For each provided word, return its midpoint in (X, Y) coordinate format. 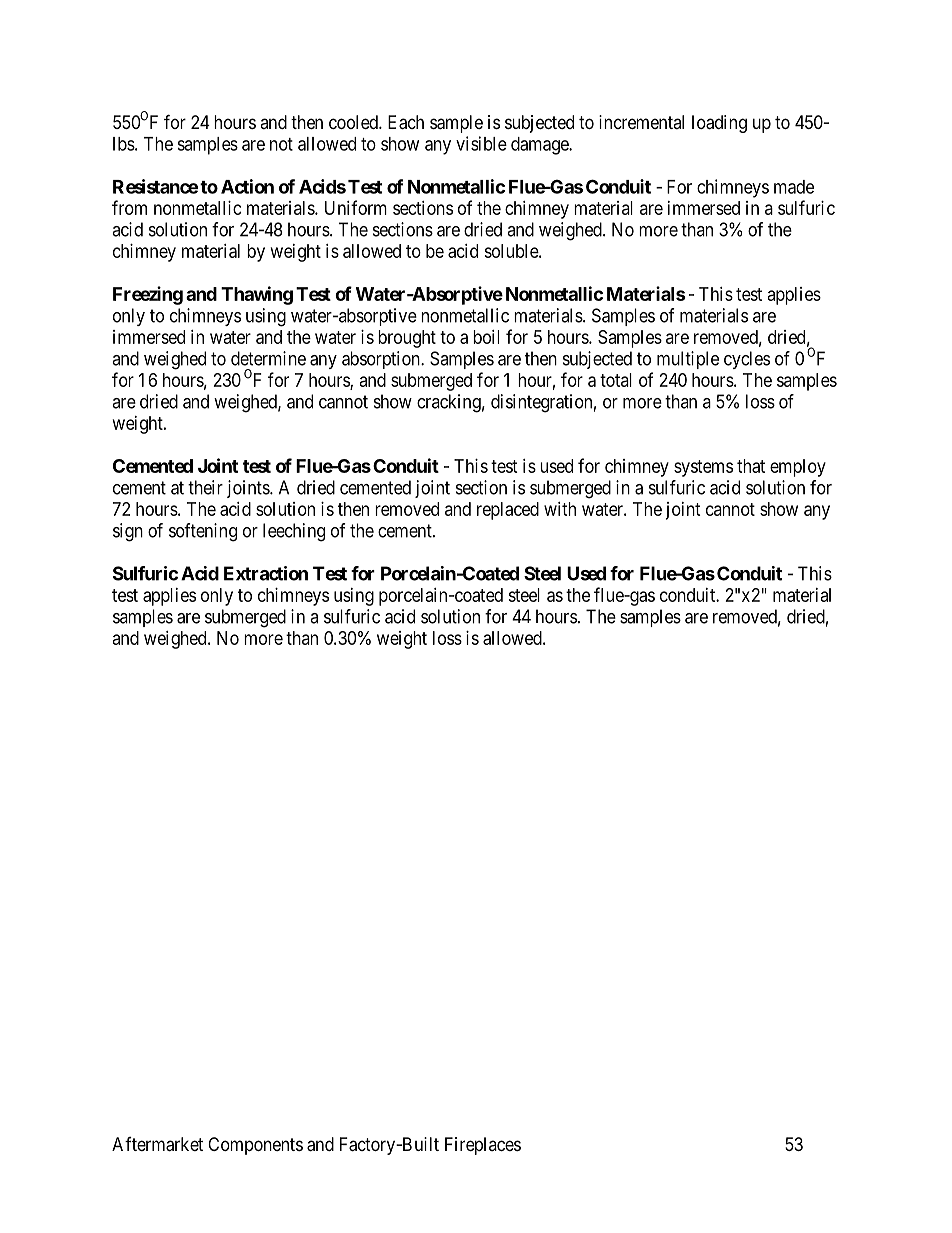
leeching (294, 532)
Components (255, 1146)
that (751, 466)
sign (128, 532)
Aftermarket (157, 1144)
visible (481, 143)
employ (798, 468)
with (560, 509)
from (129, 207)
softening (203, 532)
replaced (508, 511)
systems (703, 468)
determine (268, 358)
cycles (747, 360)
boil (486, 337)
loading (719, 124)
